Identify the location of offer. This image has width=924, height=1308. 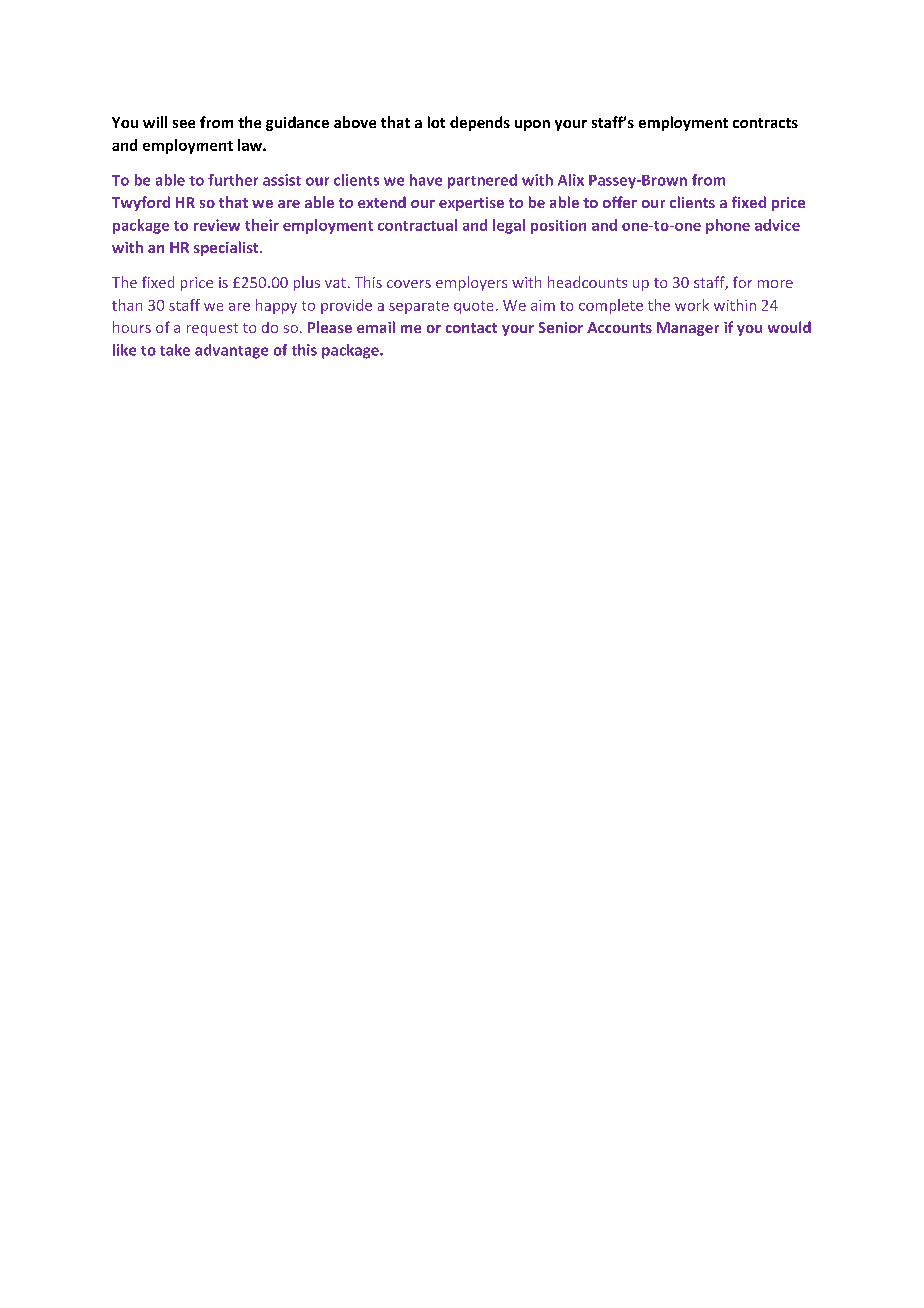
(620, 202).
